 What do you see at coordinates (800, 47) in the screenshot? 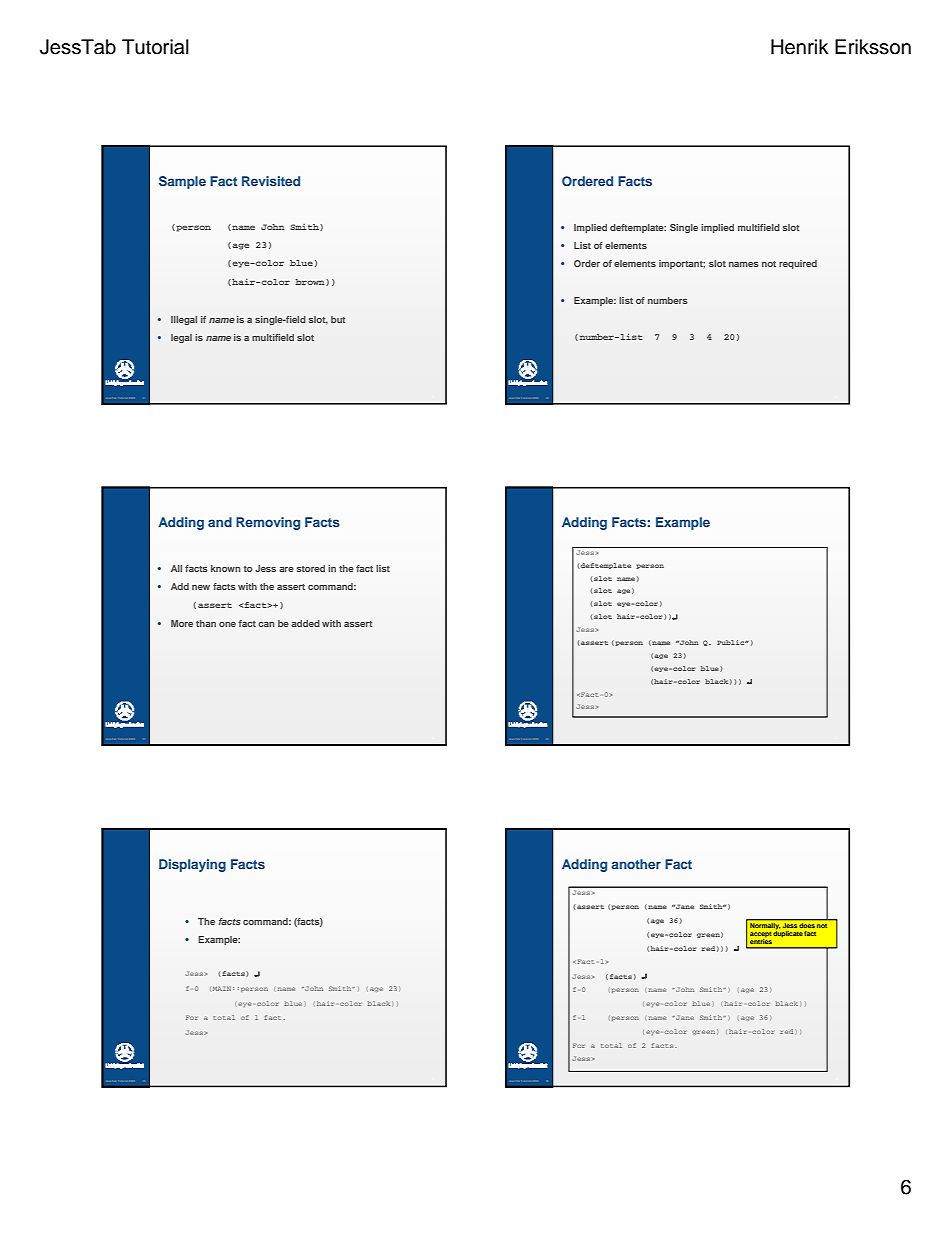
I see `Henrik` at bounding box center [800, 47].
